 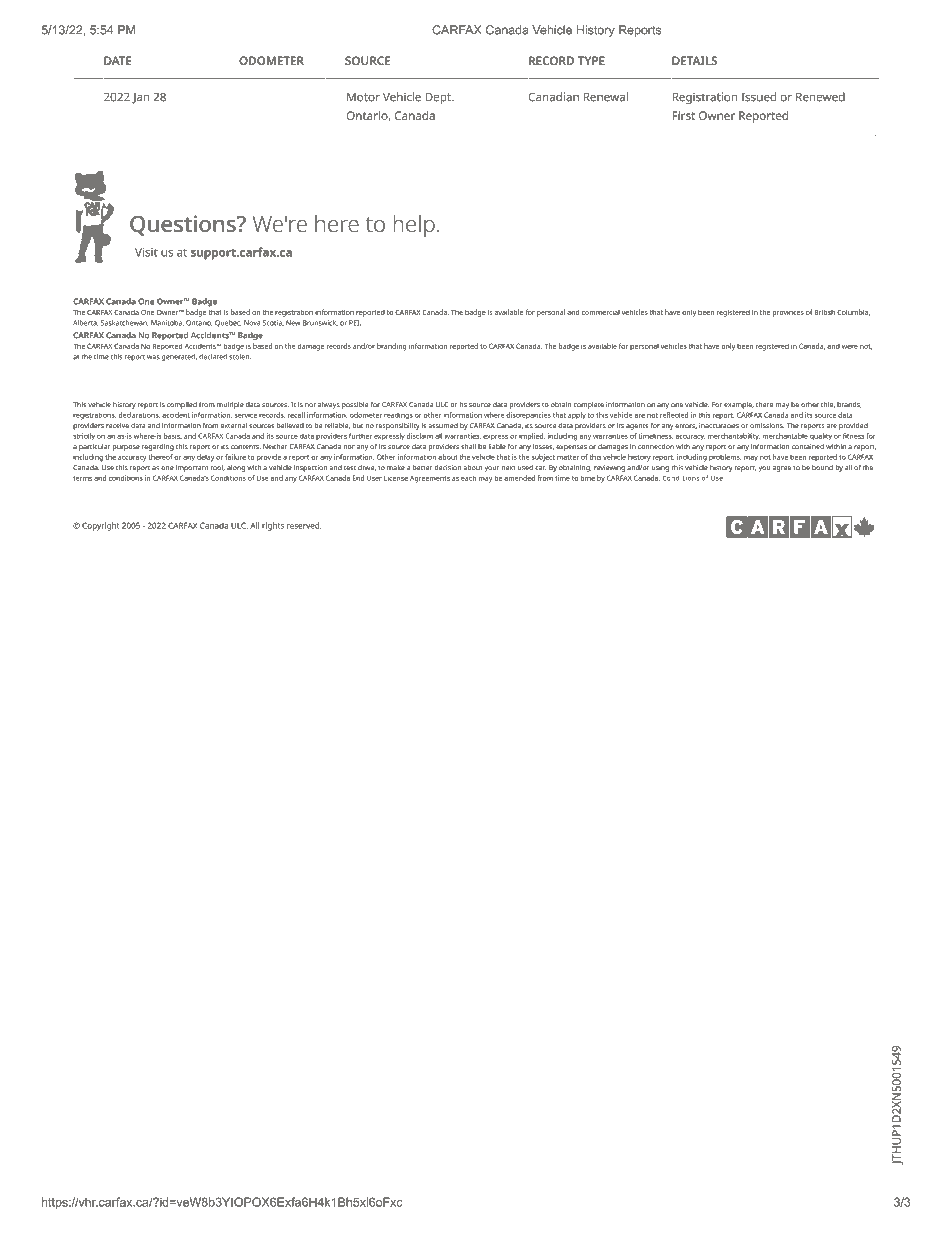 What do you see at coordinates (439, 98) in the screenshot?
I see `Dept` at bounding box center [439, 98].
